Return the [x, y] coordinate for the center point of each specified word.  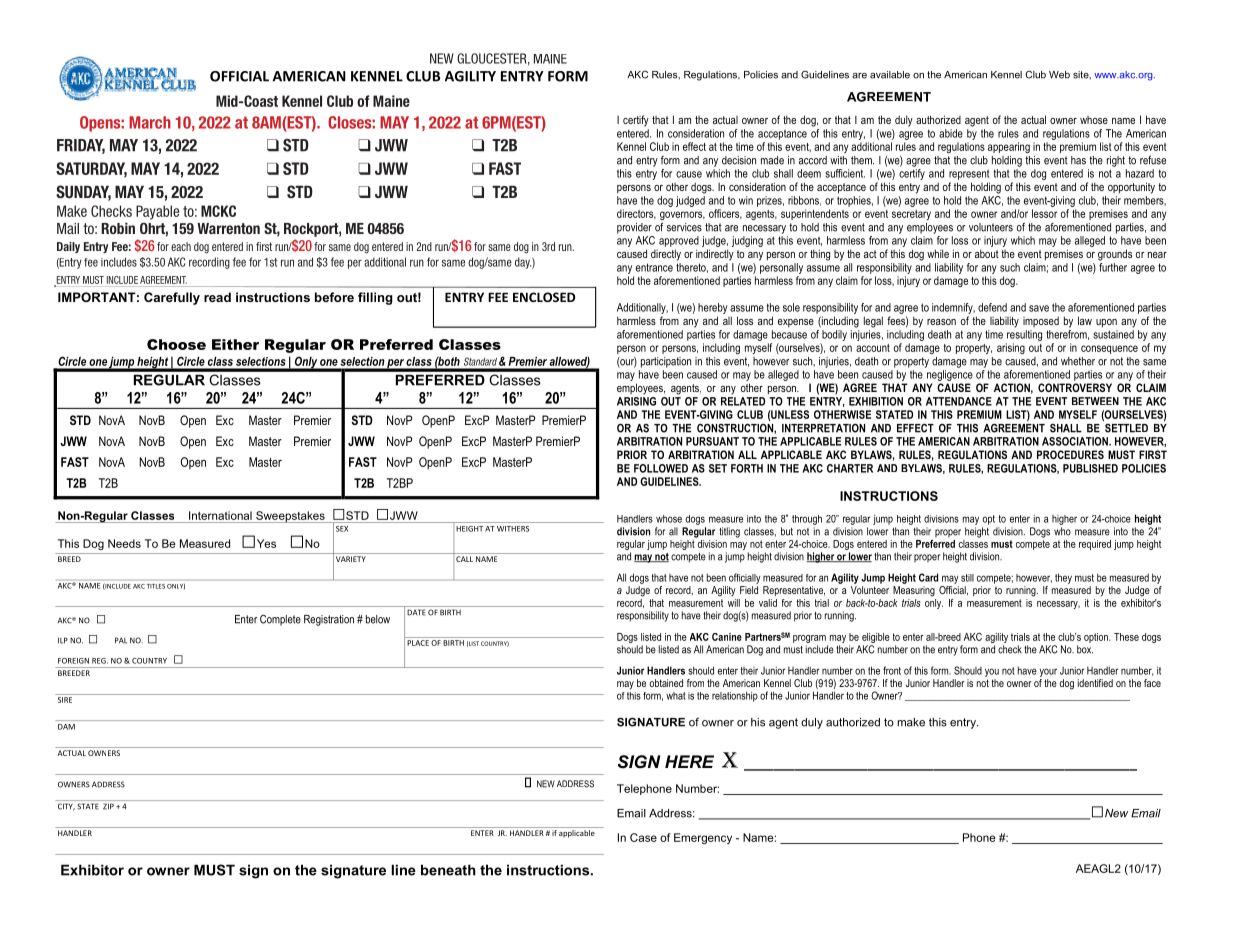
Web [1059, 75]
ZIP [108, 806]
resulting [1024, 335]
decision [739, 160]
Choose [176, 344]
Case [643, 837]
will [734, 603]
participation [666, 362]
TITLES [156, 586]
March [150, 122]
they [1063, 578]
